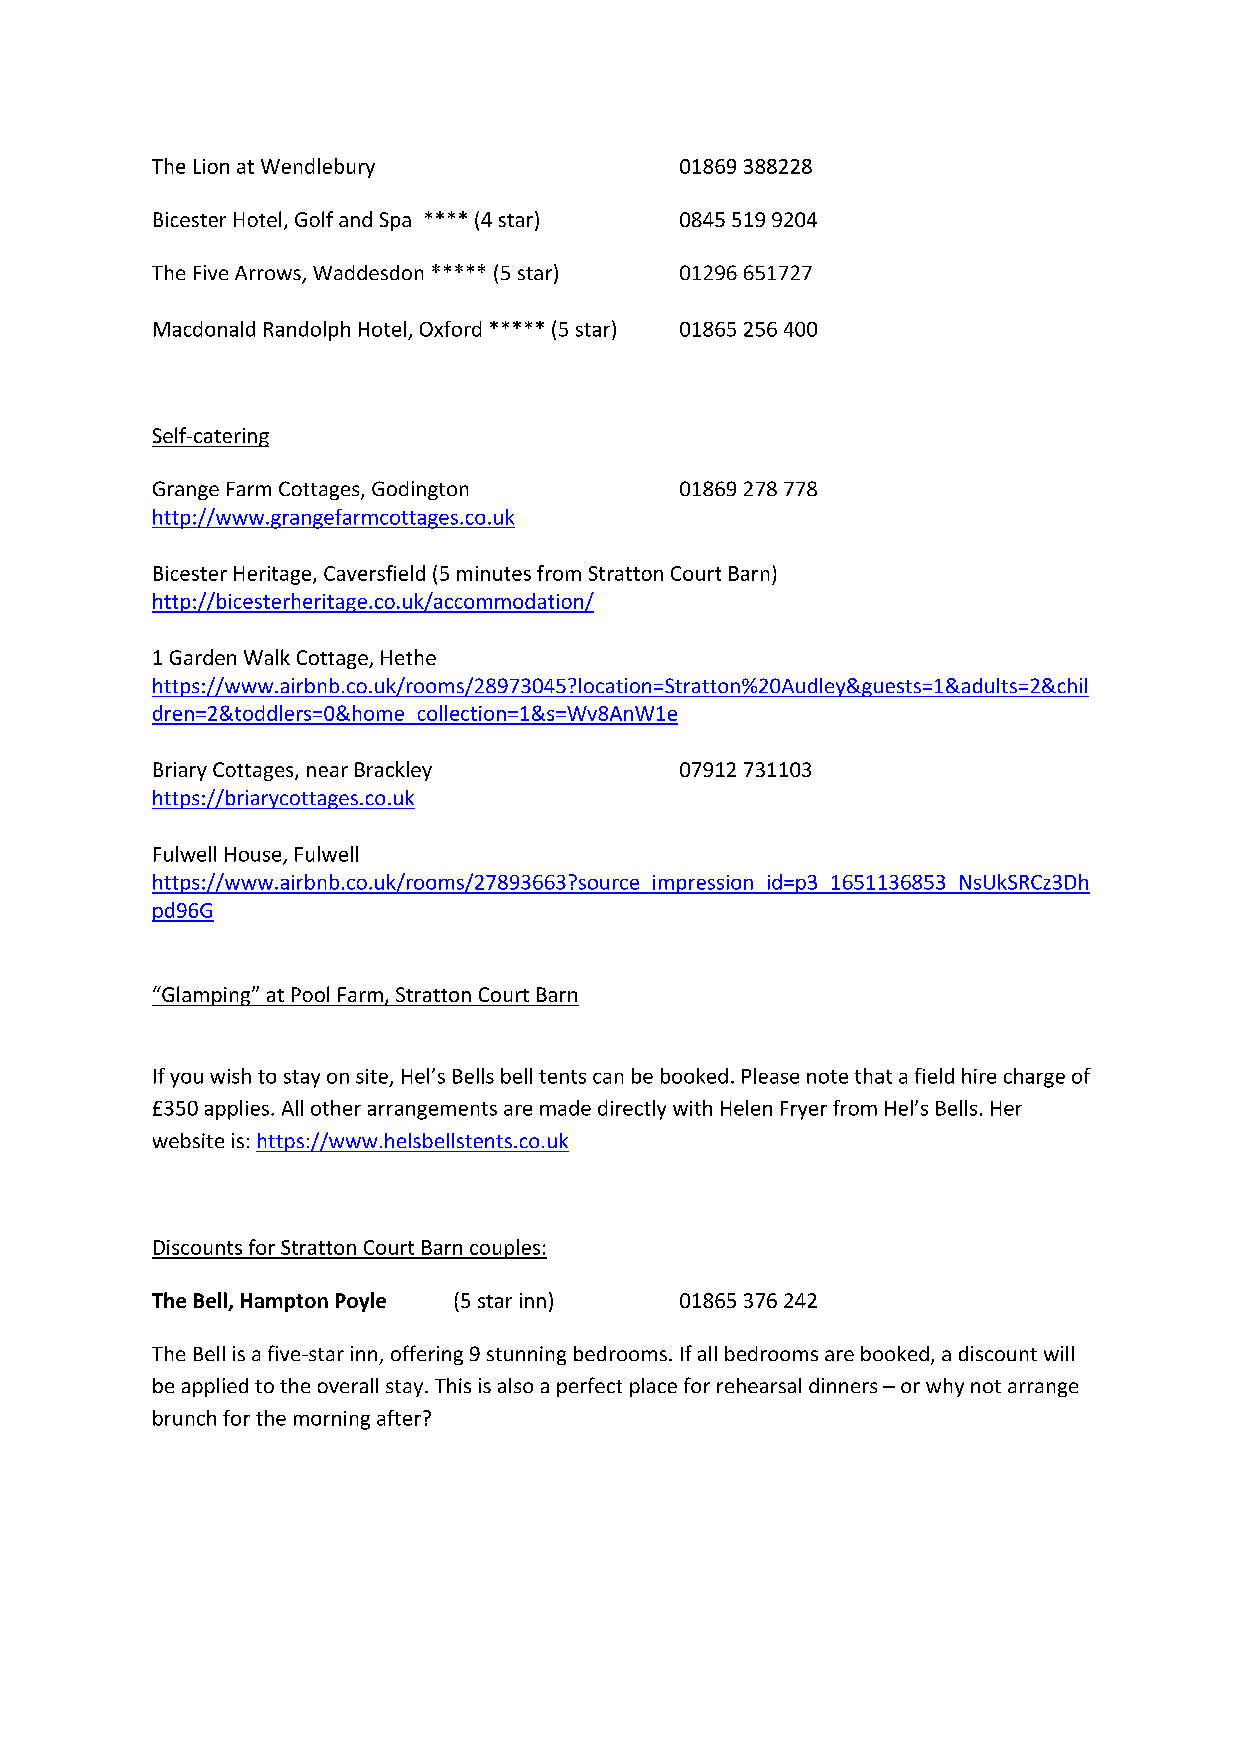 The image size is (1246, 1762). Describe the element at coordinates (314, 219) in the document. I see `Golf` at that location.
